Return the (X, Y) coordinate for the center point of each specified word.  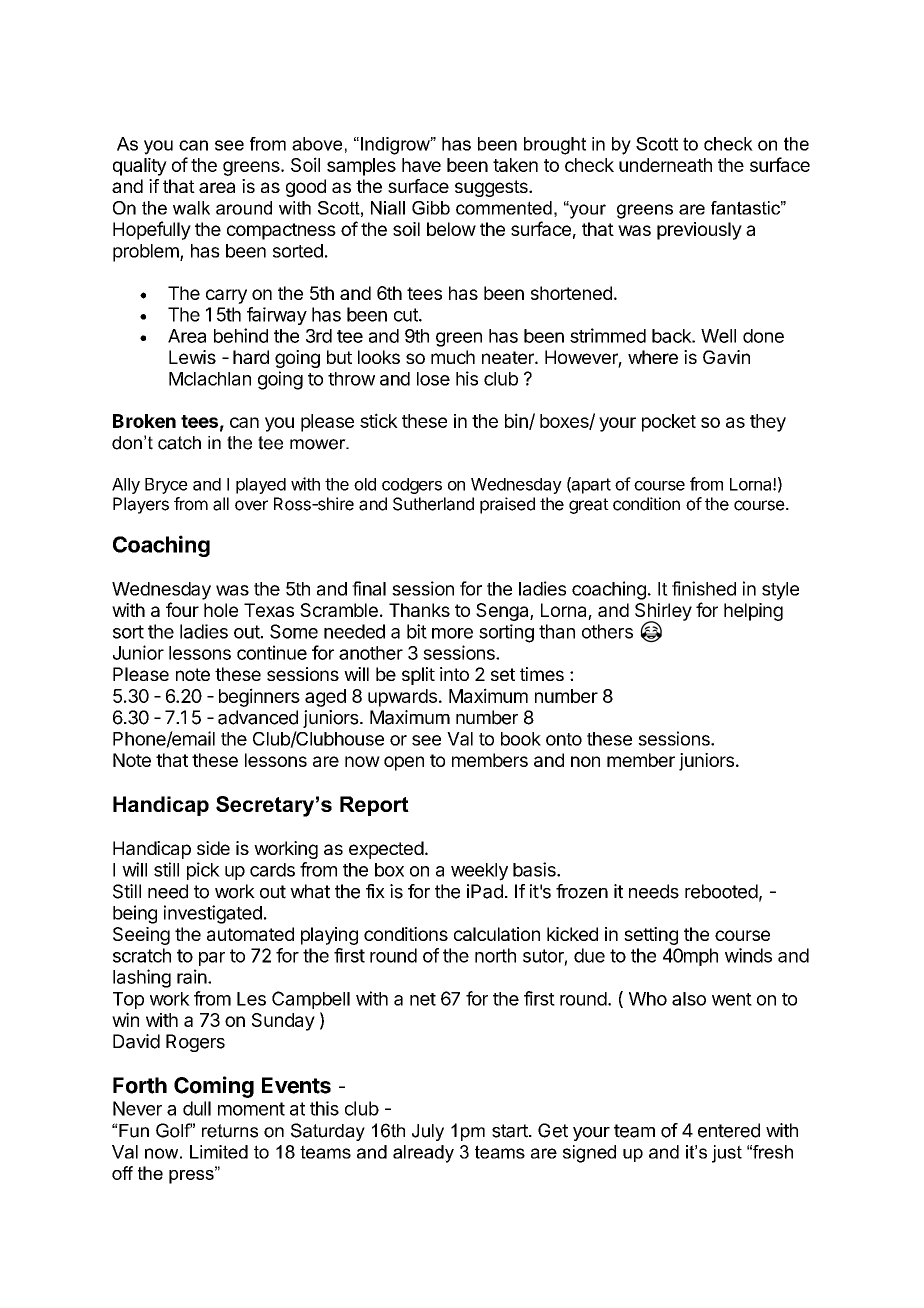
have (421, 165)
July (428, 1132)
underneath (665, 165)
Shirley (663, 613)
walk (191, 208)
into (454, 674)
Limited (219, 1152)
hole (221, 610)
